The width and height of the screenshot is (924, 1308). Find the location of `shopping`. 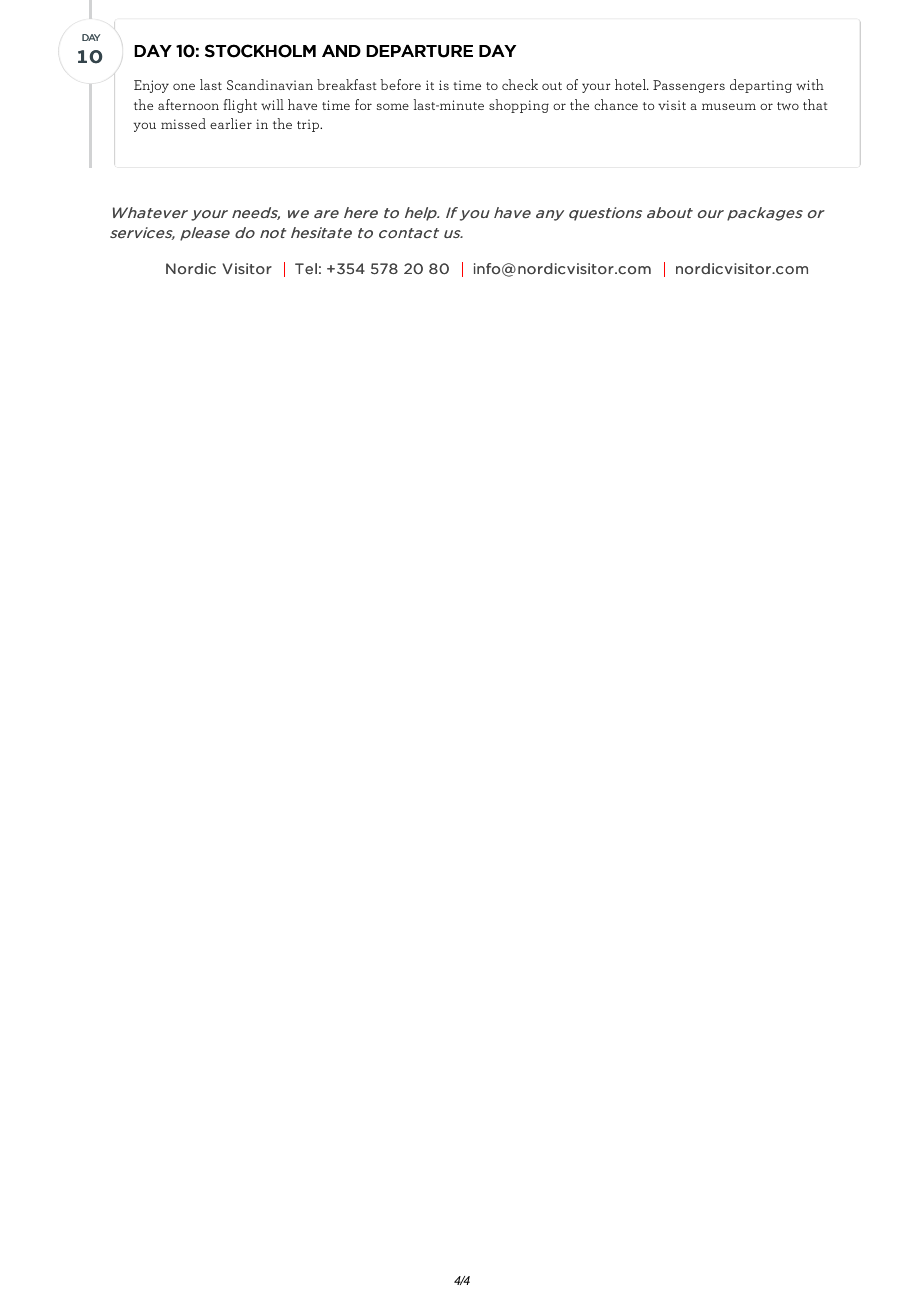

shopping is located at coordinates (519, 106).
